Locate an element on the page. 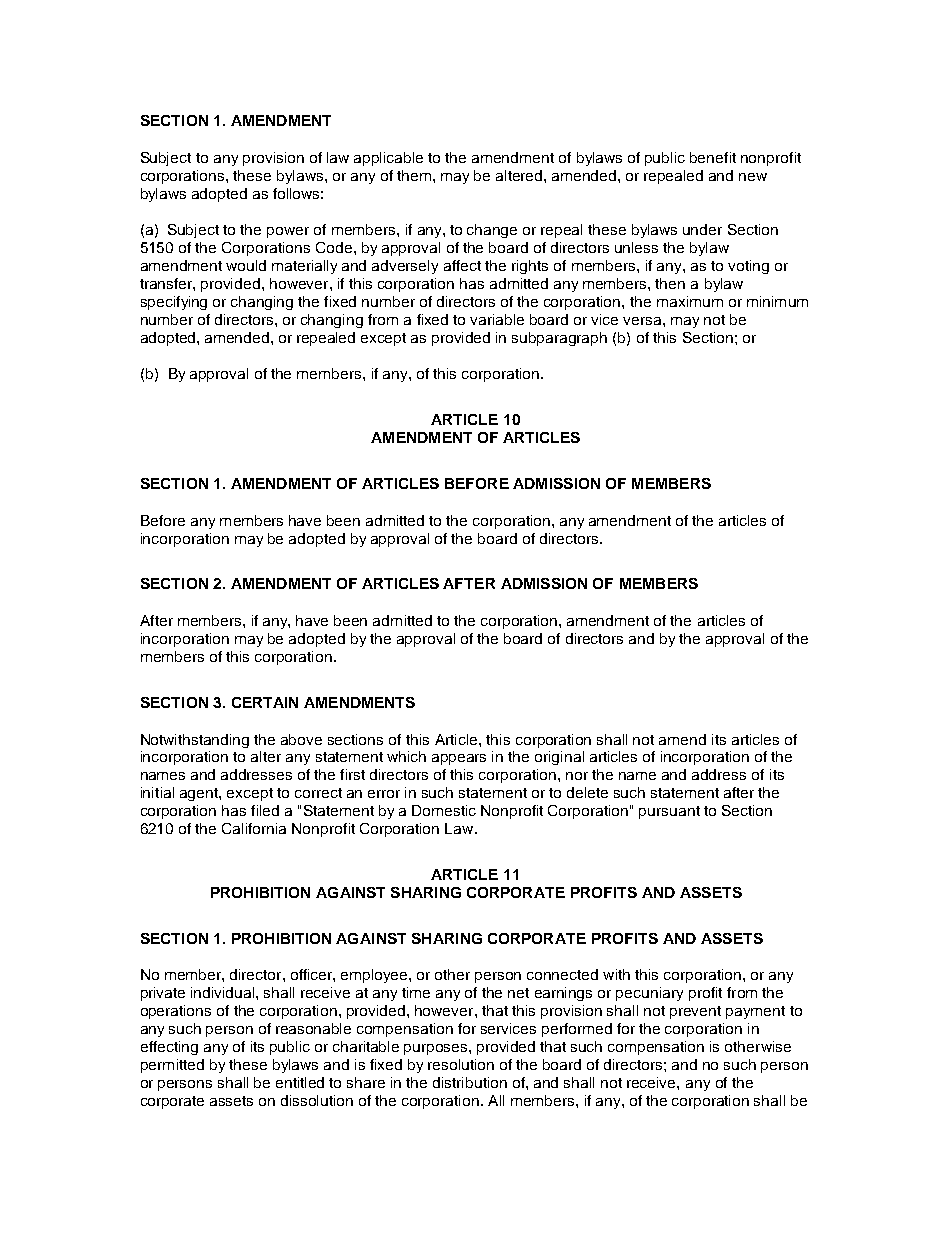 The image size is (952, 1233). California is located at coordinates (254, 828).
